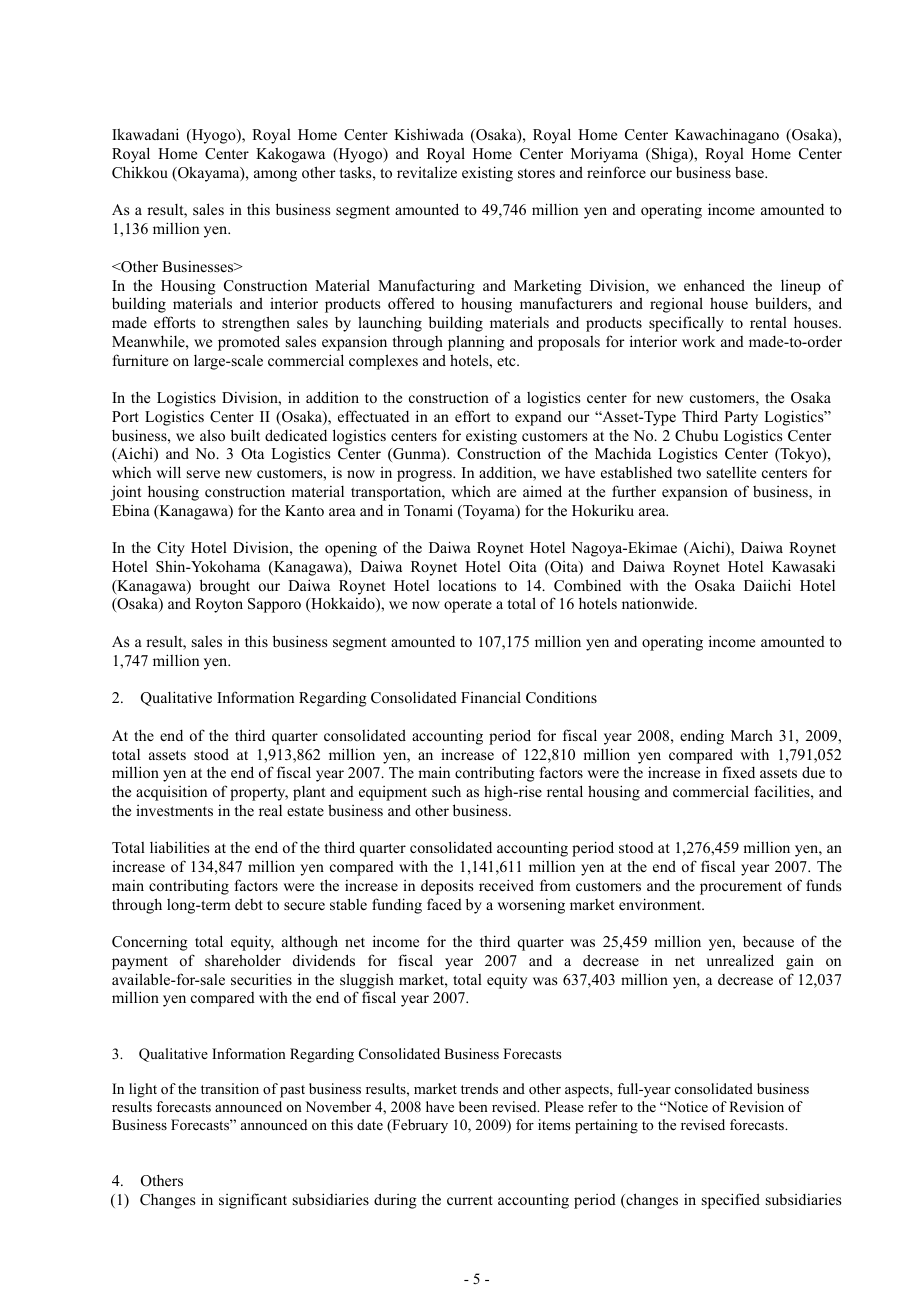  What do you see at coordinates (491, 697) in the screenshot?
I see `Financial` at bounding box center [491, 697].
